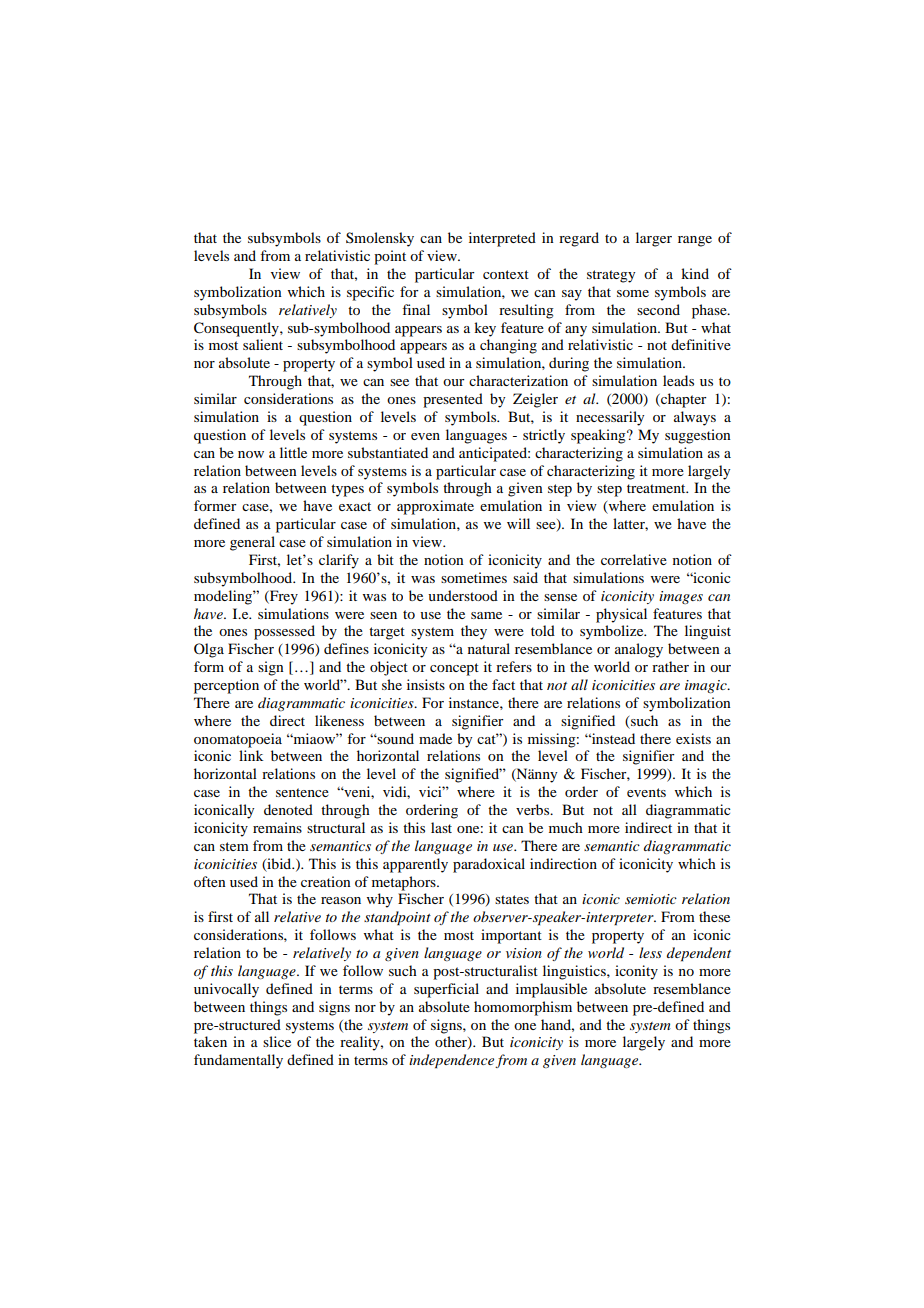  Describe the element at coordinates (454, 669) in the document. I see `concept` at that location.
